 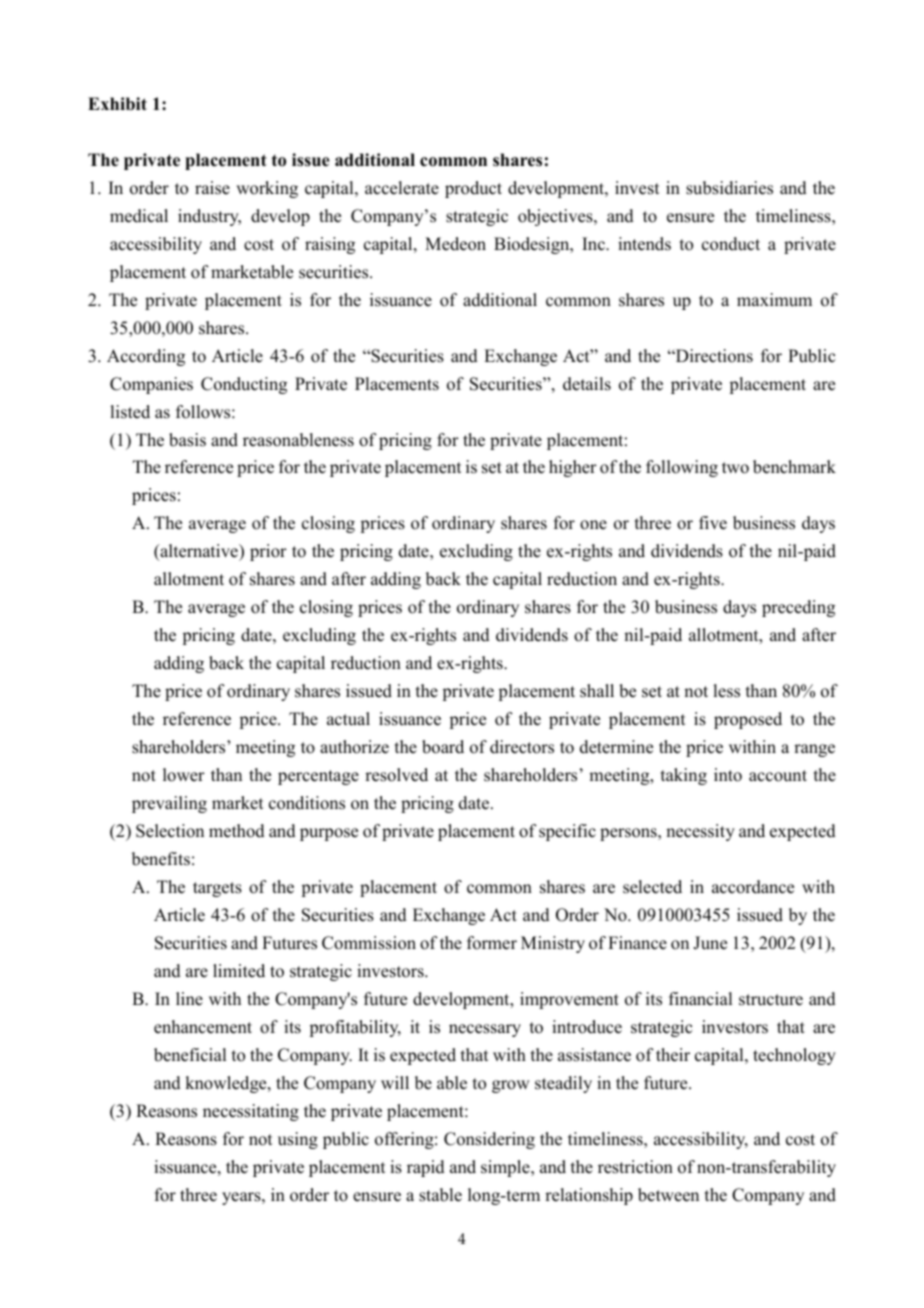 What do you see at coordinates (251, 1112) in the screenshot?
I see `necessitating` at bounding box center [251, 1112].
